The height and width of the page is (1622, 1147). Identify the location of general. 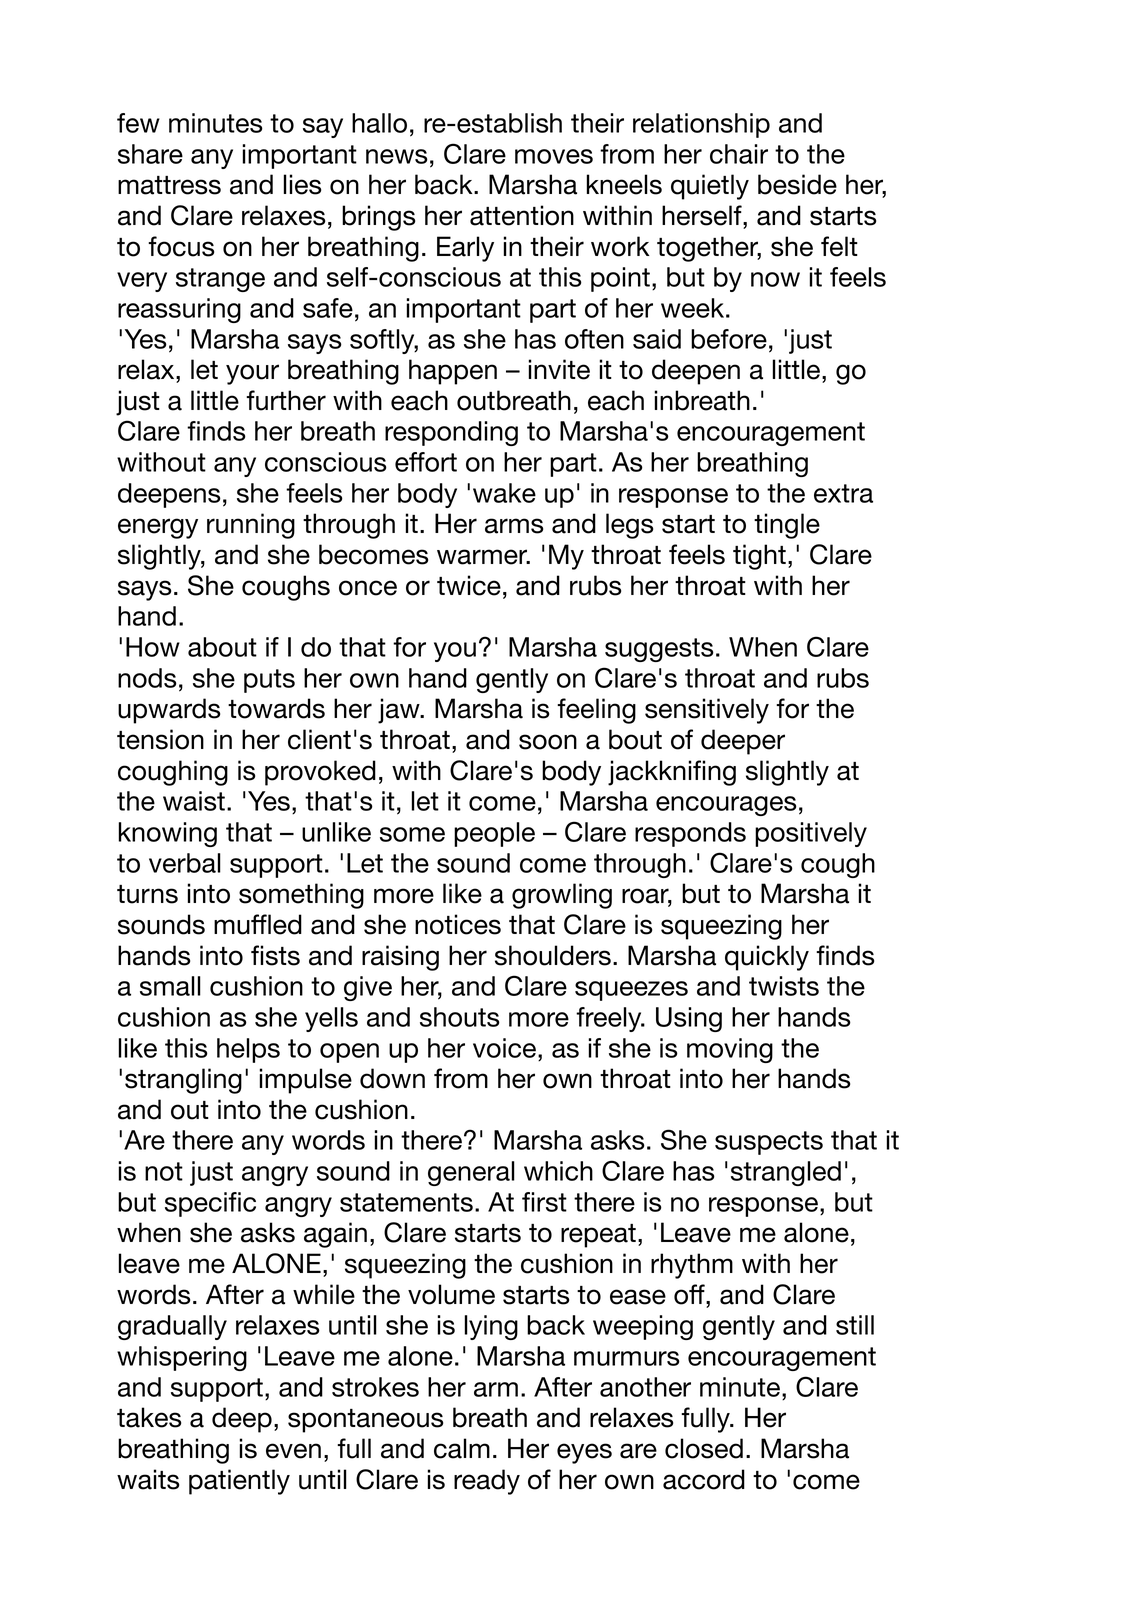
(471, 1173).
